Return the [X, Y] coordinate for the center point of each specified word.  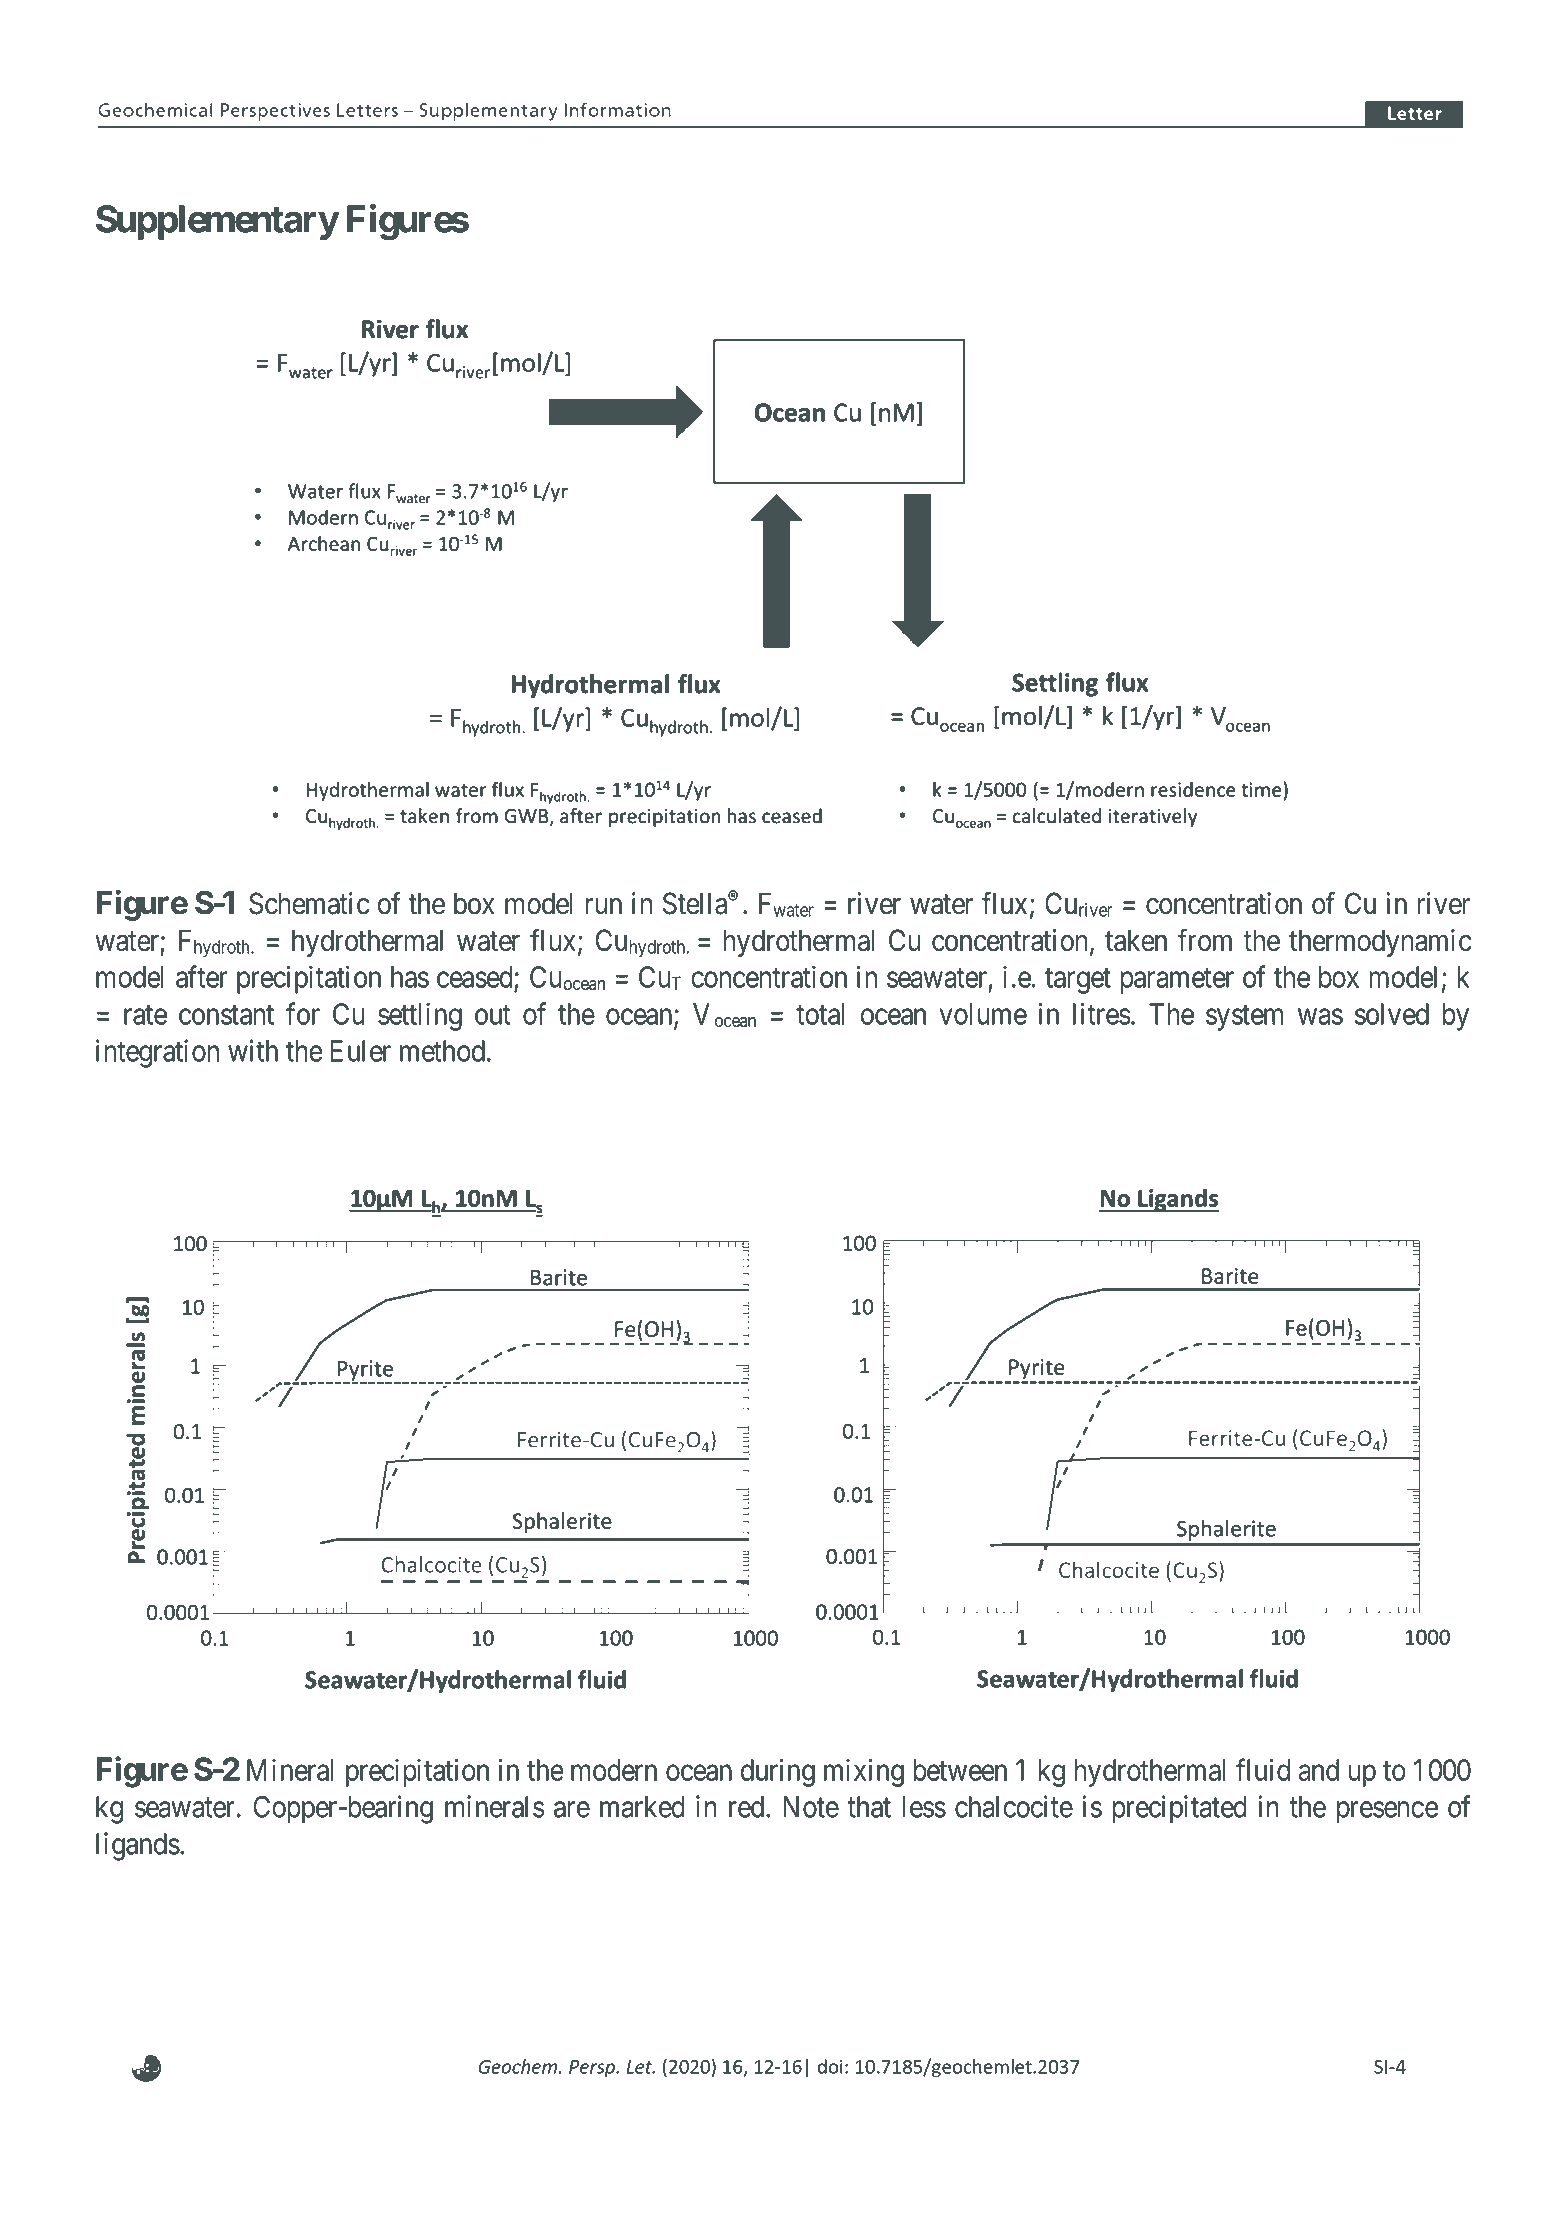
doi [830, 2066]
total [820, 1014]
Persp [593, 2069]
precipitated [1180, 1809]
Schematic [309, 903]
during [778, 1773]
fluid [1263, 1769]
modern [614, 1770]
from [1205, 940]
